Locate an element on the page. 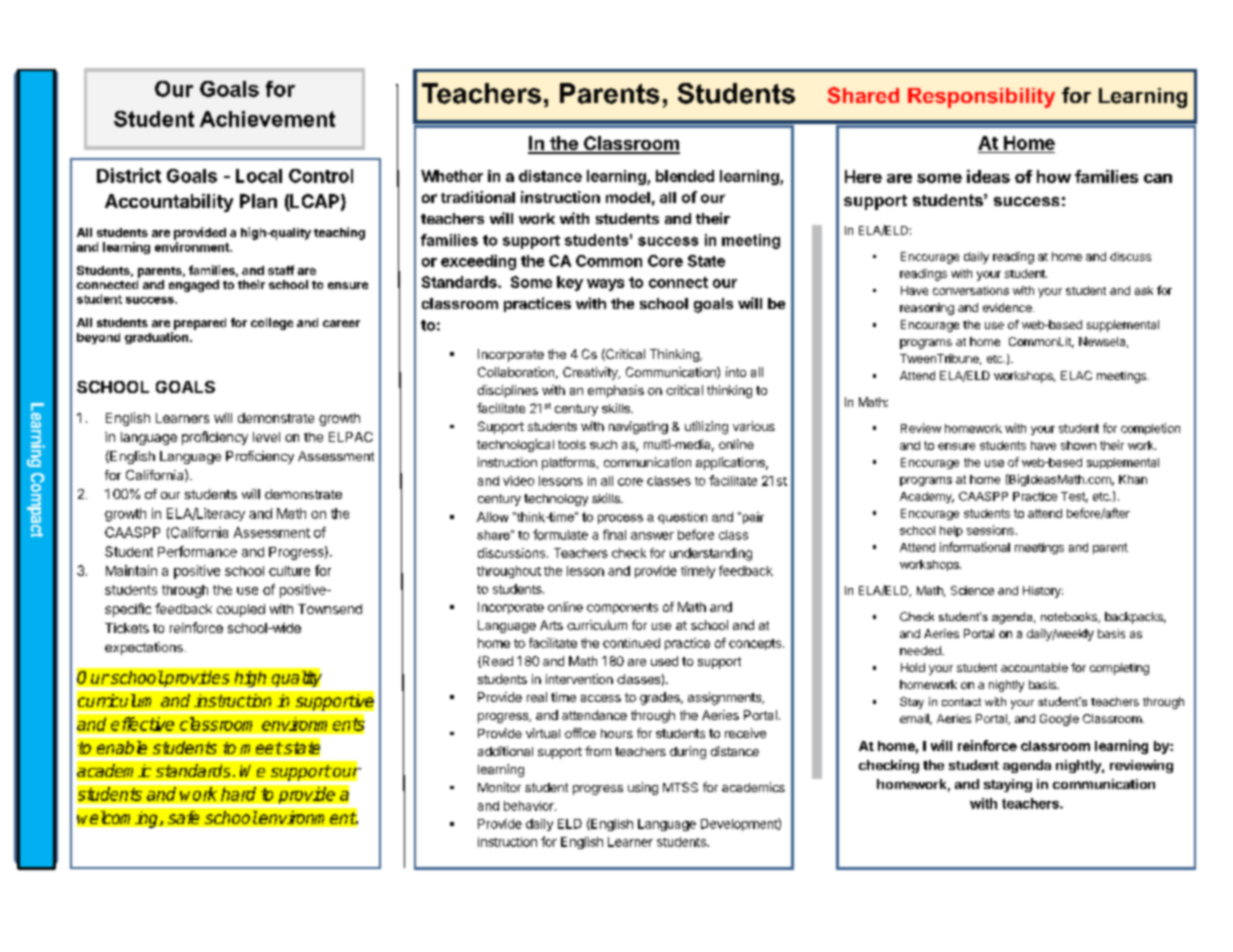  Achievement is located at coordinates (267, 119).
